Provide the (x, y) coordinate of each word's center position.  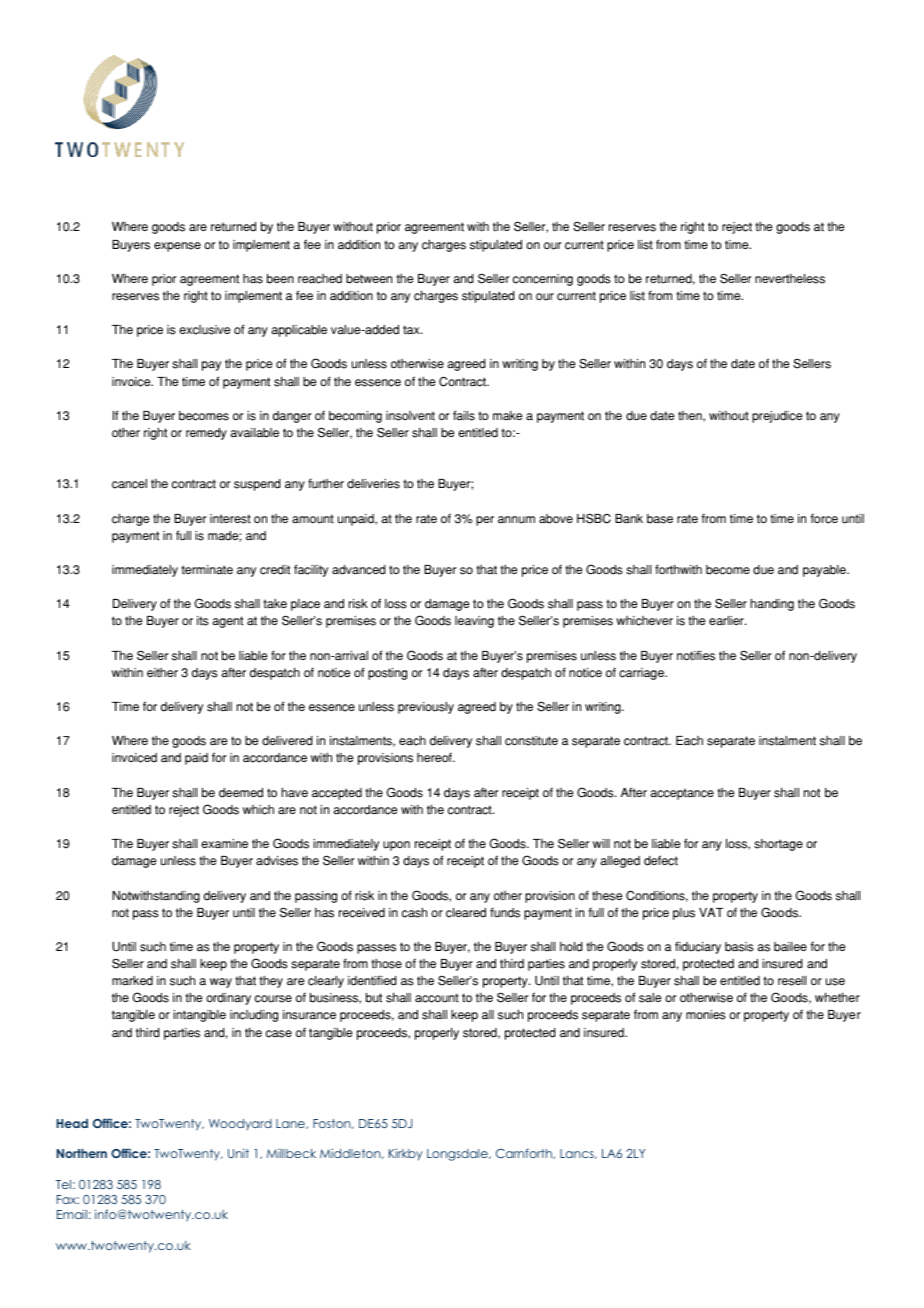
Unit (238, 1153)
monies (706, 1015)
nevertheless (790, 279)
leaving (474, 622)
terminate (207, 570)
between (369, 279)
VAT (711, 912)
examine (224, 843)
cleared (466, 913)
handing (772, 604)
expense (177, 247)
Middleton (351, 1154)
